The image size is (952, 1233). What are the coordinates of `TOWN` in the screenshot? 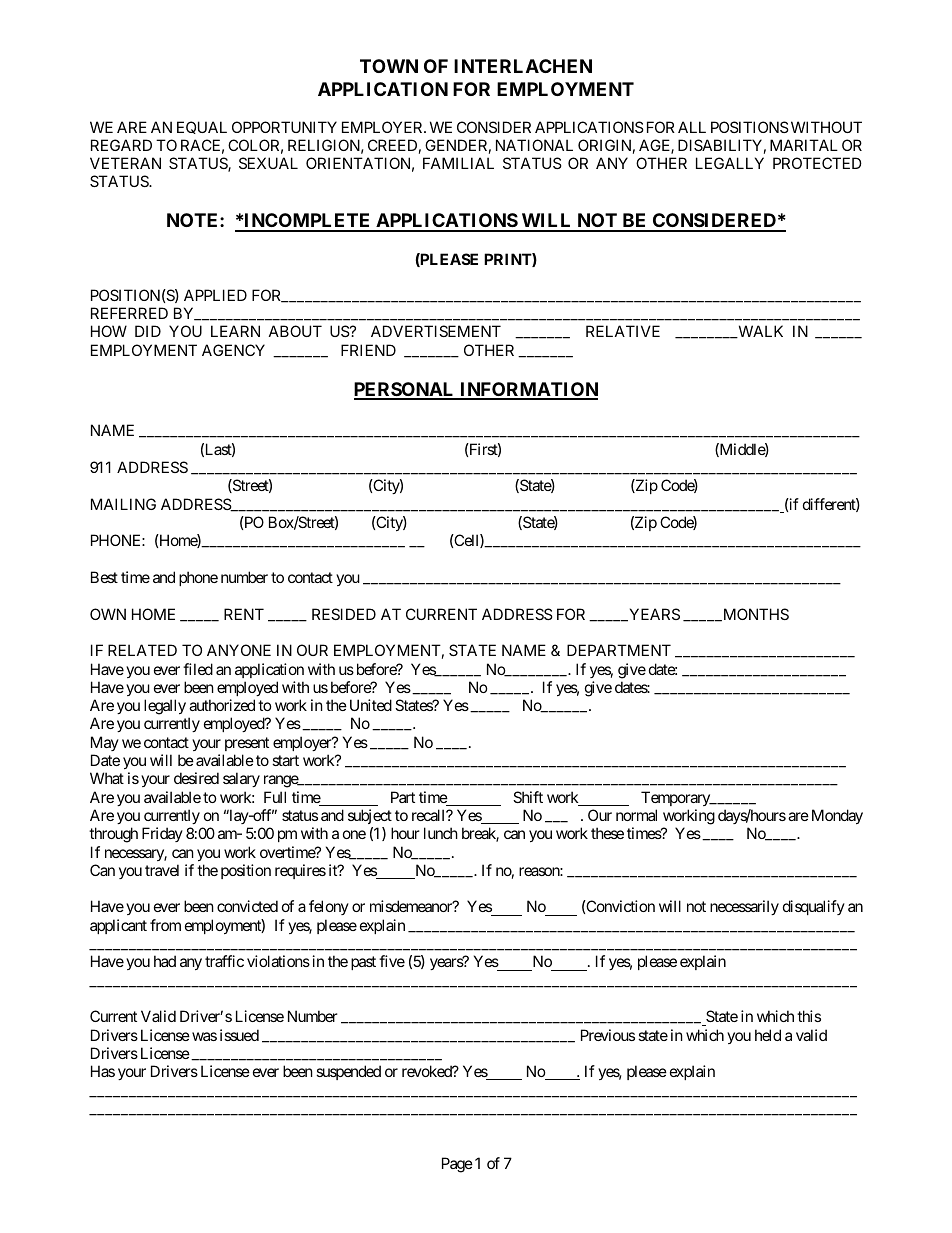 It's located at (389, 66).
